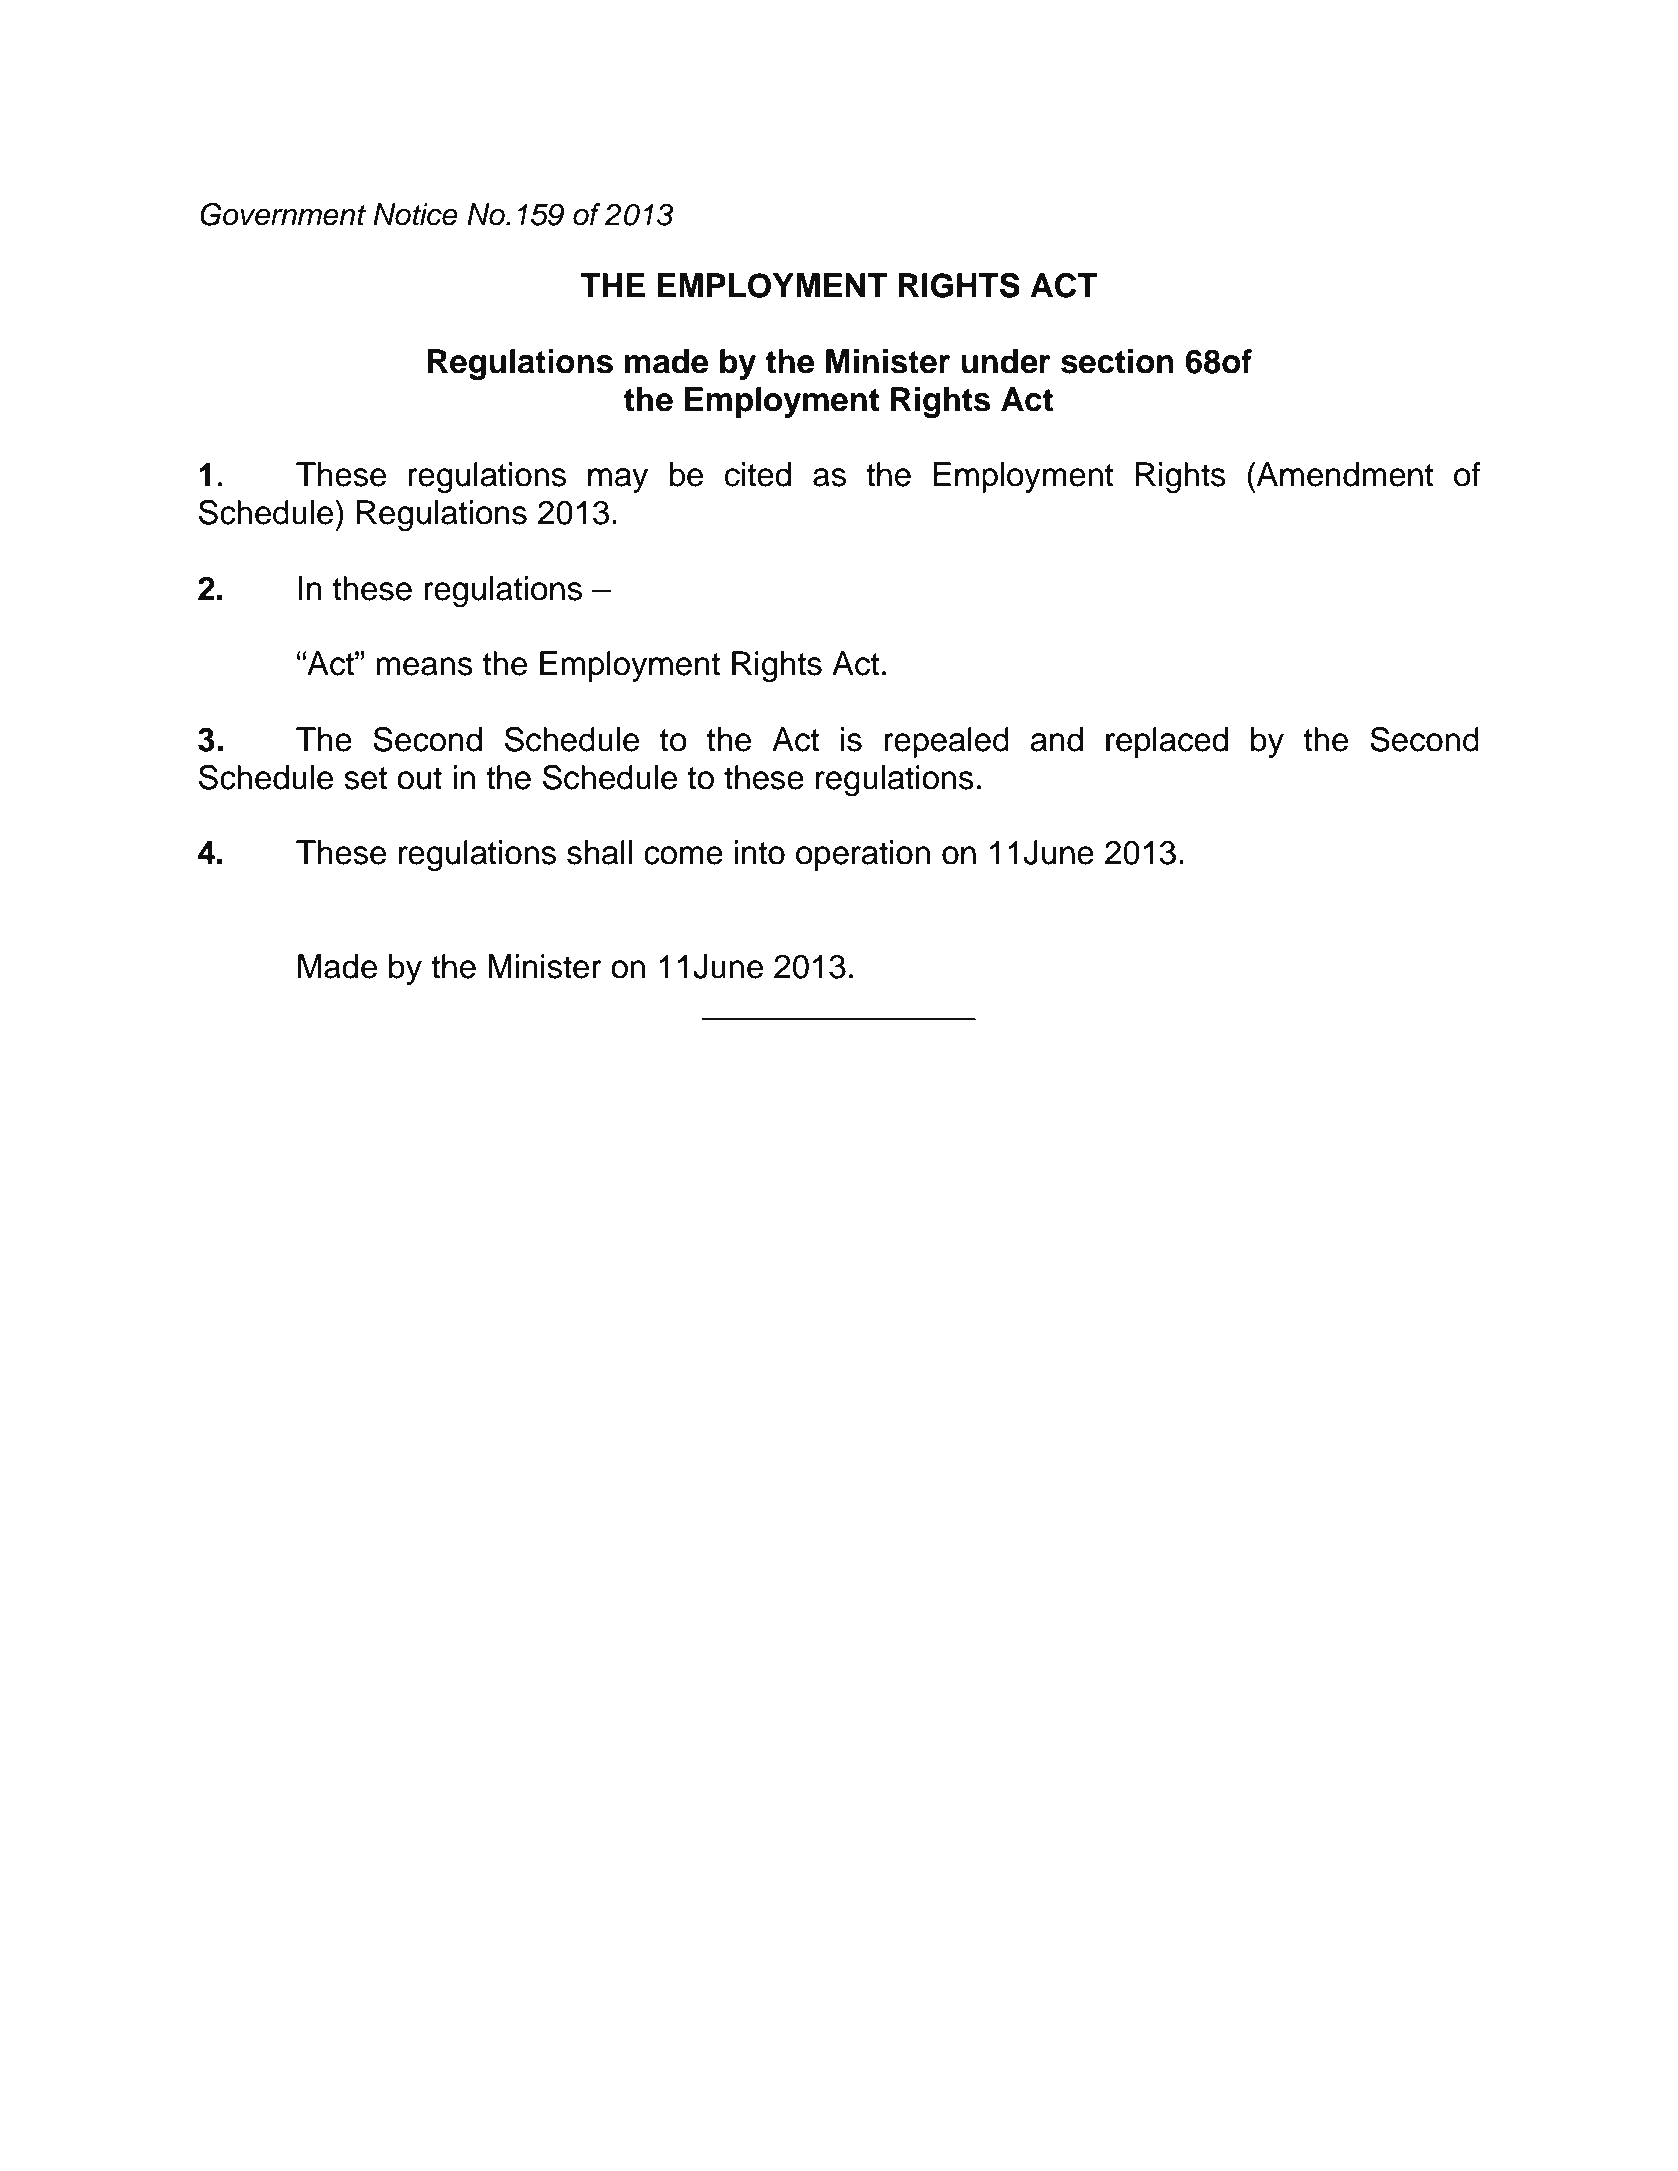  What do you see at coordinates (599, 852) in the page?
I see `shall` at bounding box center [599, 852].
